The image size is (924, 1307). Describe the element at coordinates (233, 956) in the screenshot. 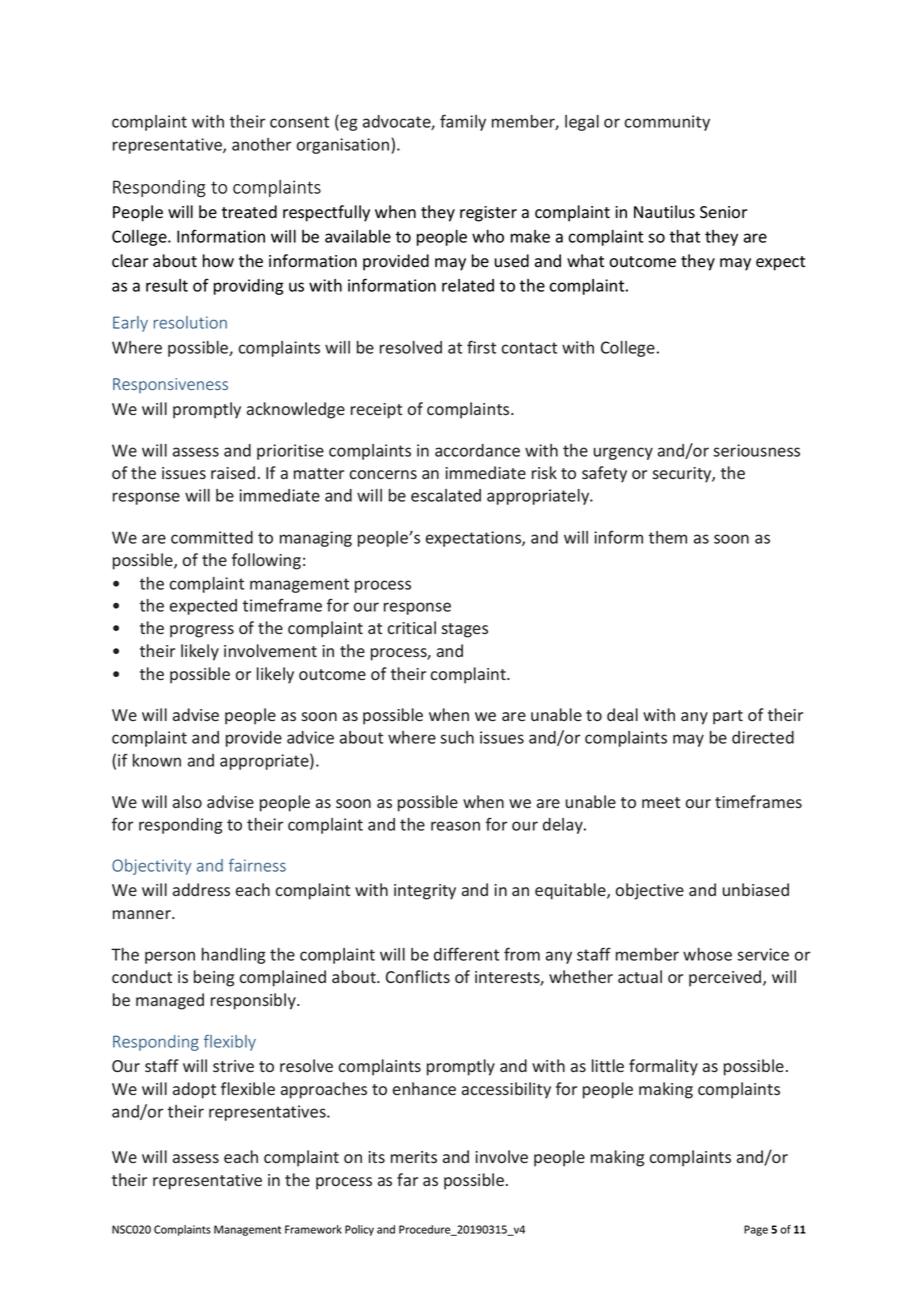

I see `handling` at that location.
